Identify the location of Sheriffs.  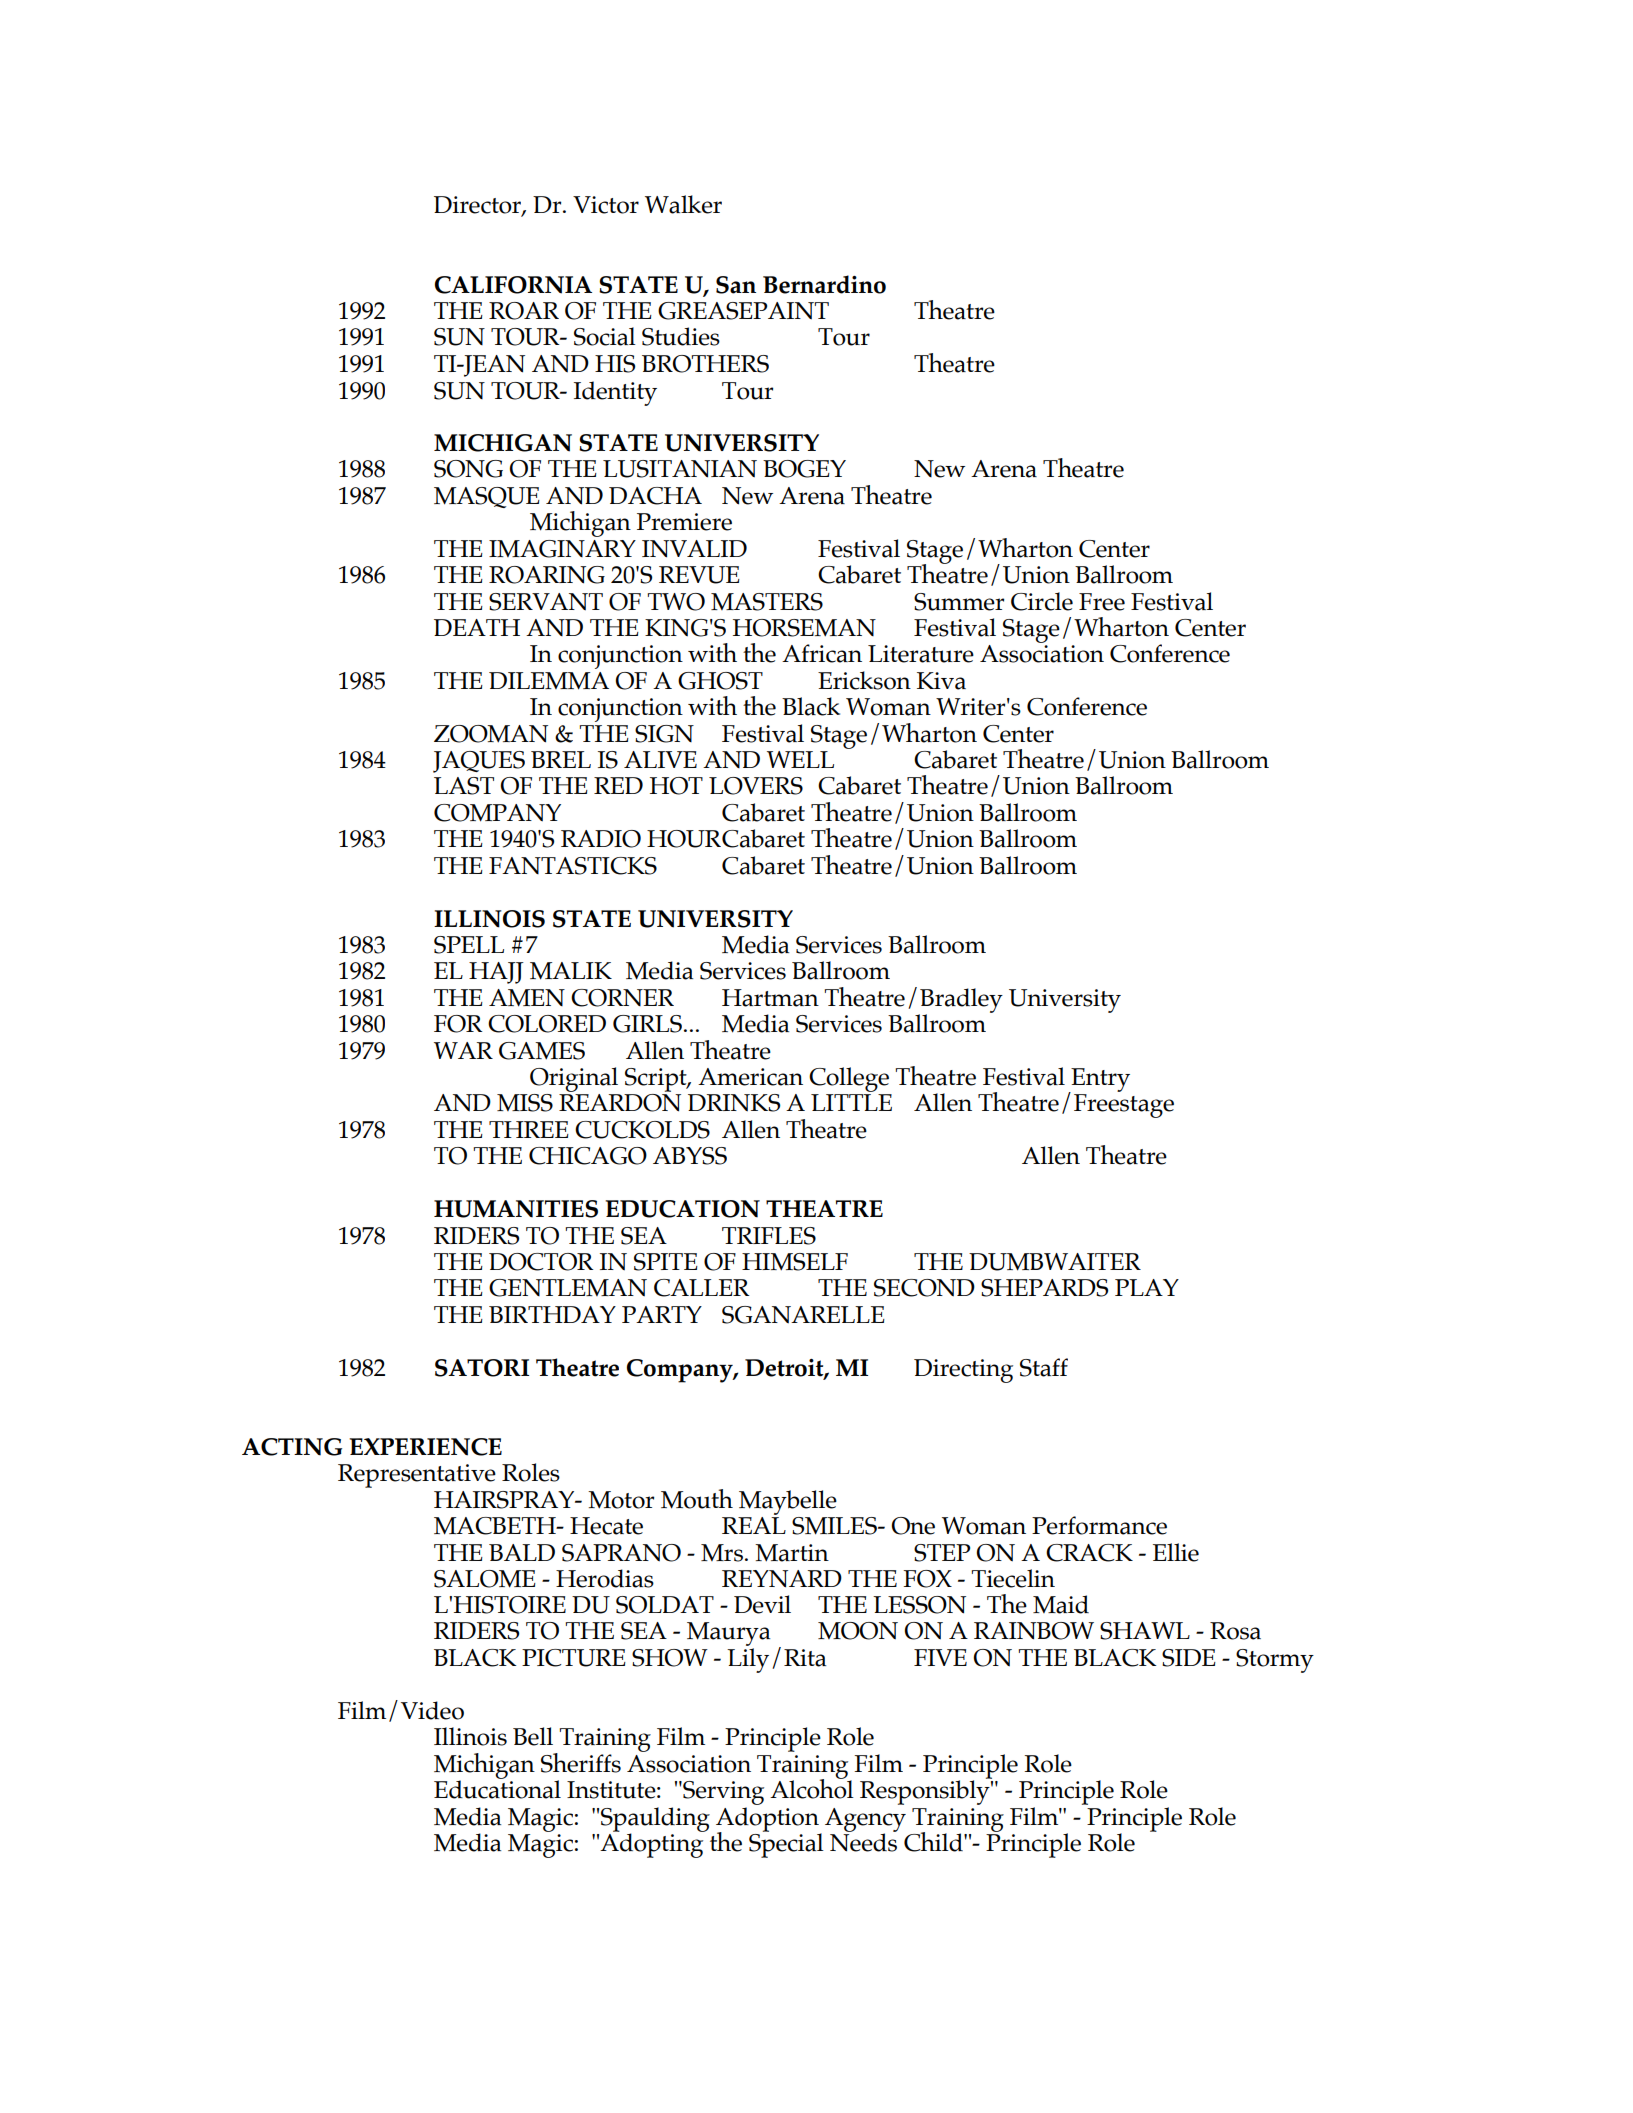
(581, 1763).
